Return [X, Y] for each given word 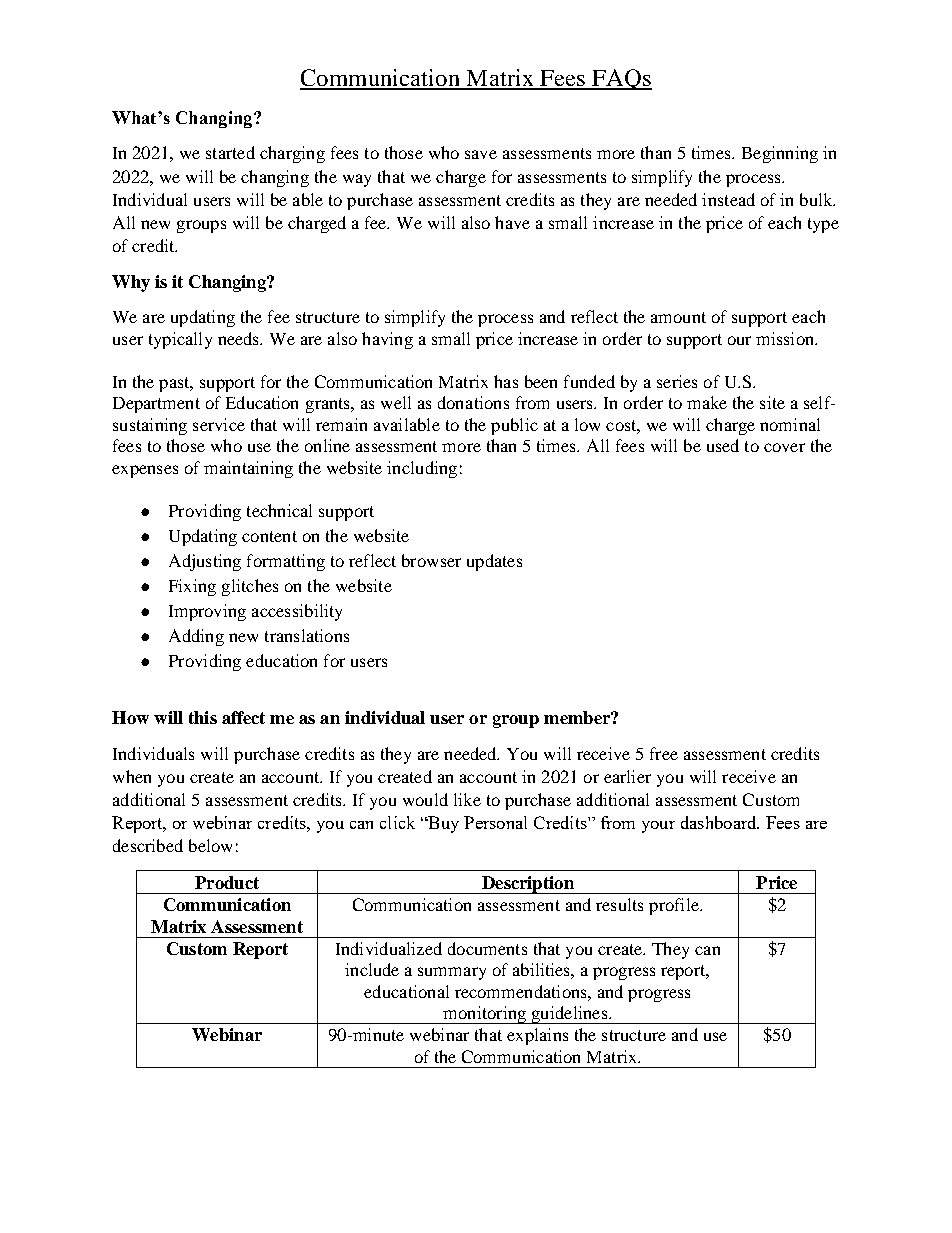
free [664, 753]
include [372, 969]
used [723, 445]
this [203, 717]
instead [728, 199]
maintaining [248, 469]
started [230, 152]
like [467, 799]
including [422, 469]
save [481, 154]
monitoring [484, 1015]
